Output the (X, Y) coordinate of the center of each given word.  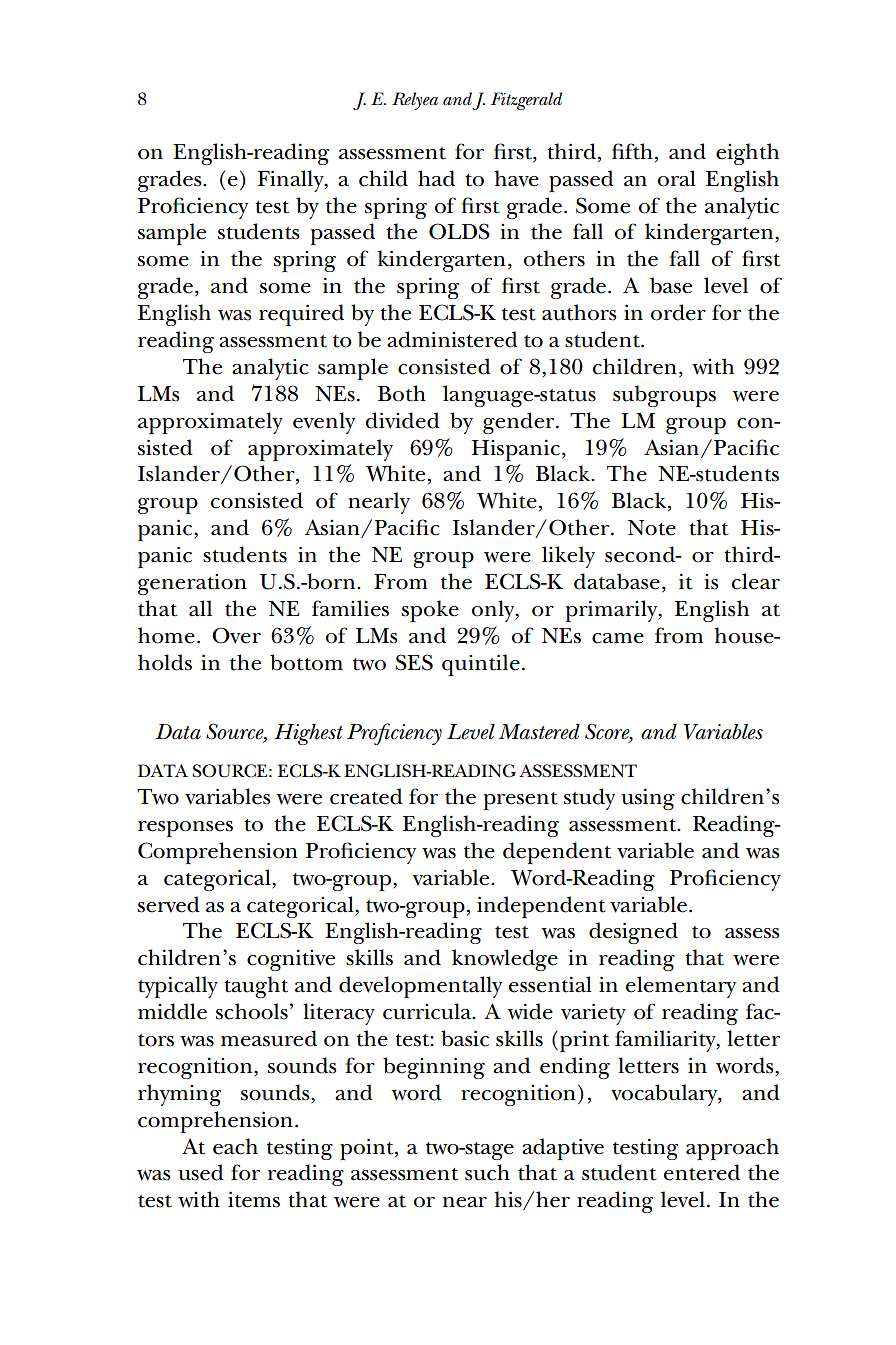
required (301, 315)
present (521, 801)
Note (652, 528)
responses (185, 829)
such (487, 1172)
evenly (324, 423)
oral (677, 178)
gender (520, 423)
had (436, 178)
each (235, 1146)
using (648, 799)
